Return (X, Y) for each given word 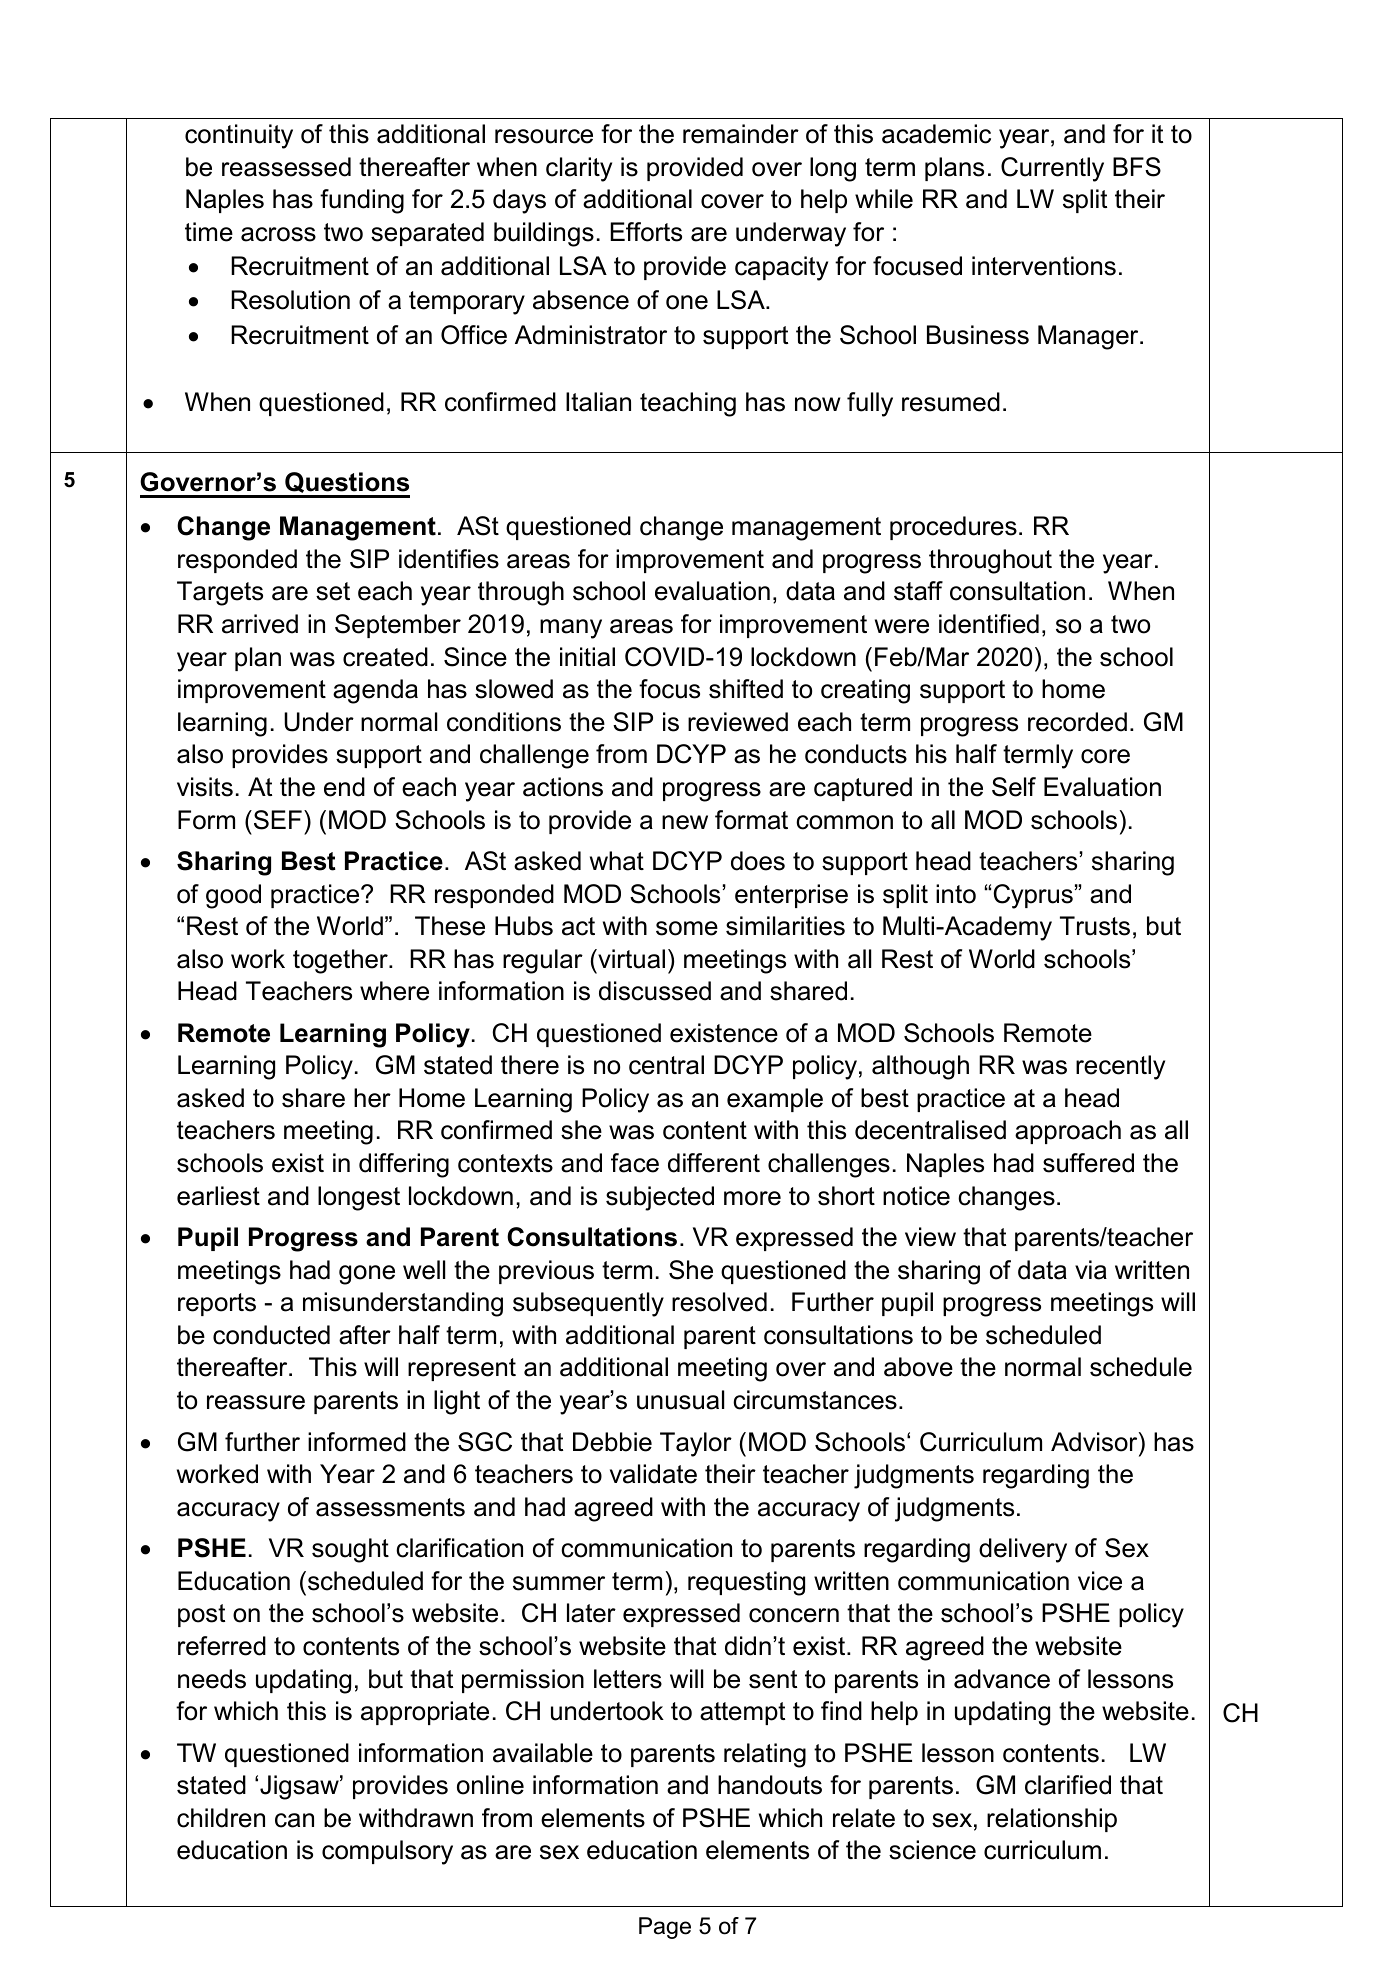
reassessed (286, 167)
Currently (1052, 169)
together (341, 961)
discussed (655, 991)
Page (665, 1928)
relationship (1052, 1820)
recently (1120, 1067)
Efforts (646, 232)
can (294, 1820)
